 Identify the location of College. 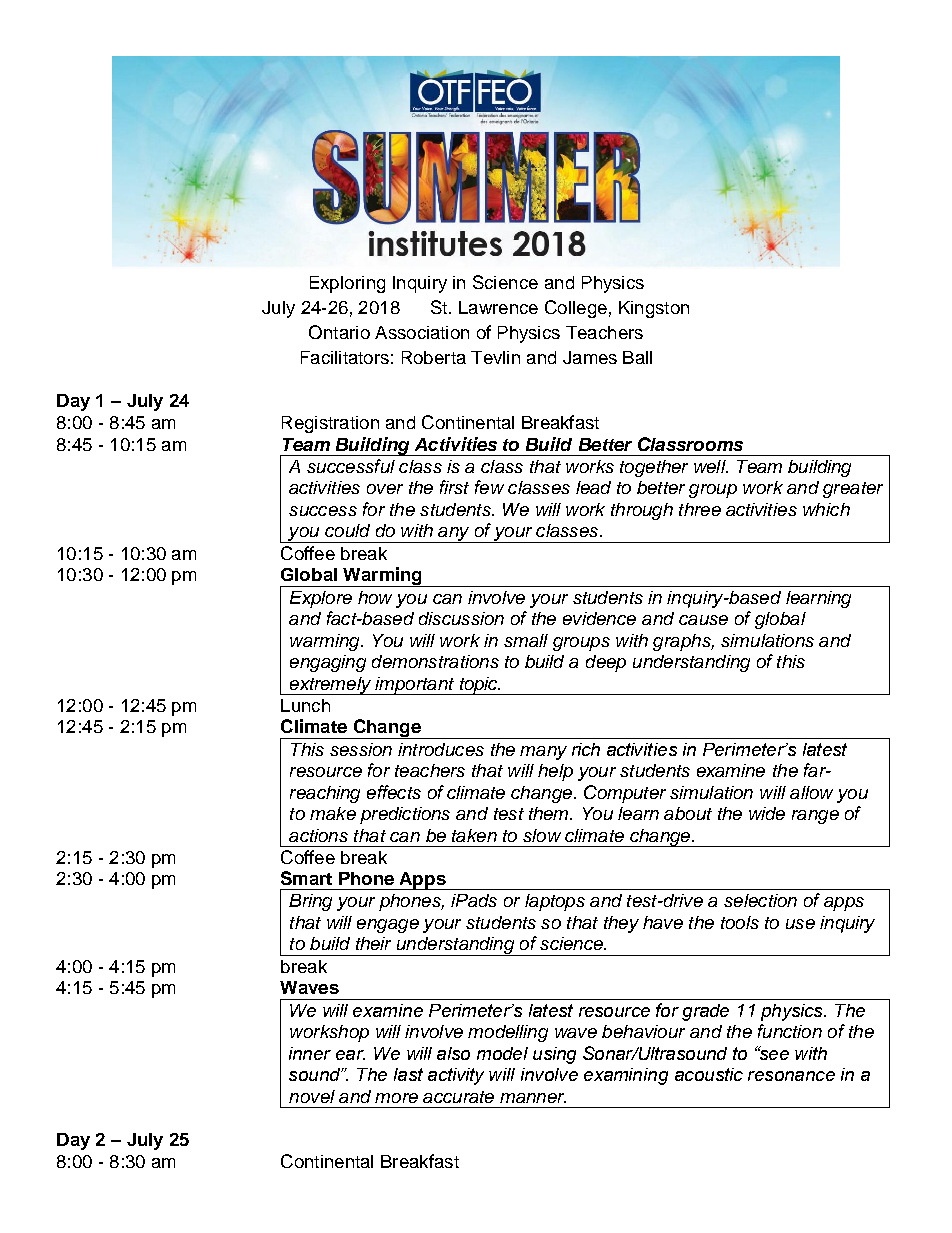
(576, 309).
